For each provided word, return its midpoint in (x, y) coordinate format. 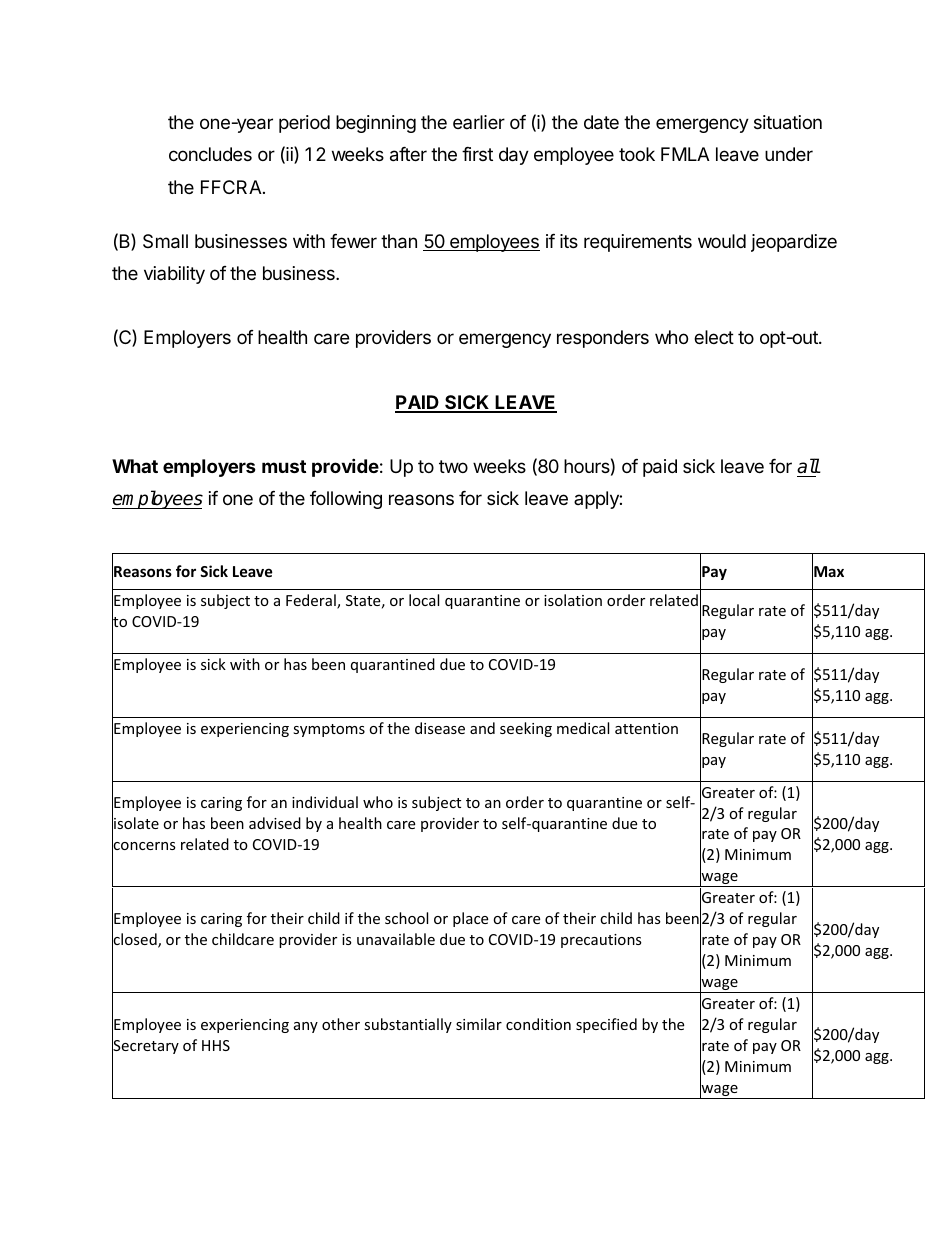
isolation (573, 600)
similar (479, 1024)
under (789, 154)
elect (714, 337)
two (453, 466)
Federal (312, 601)
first (477, 154)
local (424, 600)
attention (646, 728)
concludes (210, 154)
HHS (216, 1045)
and (482, 728)
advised (275, 823)
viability (174, 275)
